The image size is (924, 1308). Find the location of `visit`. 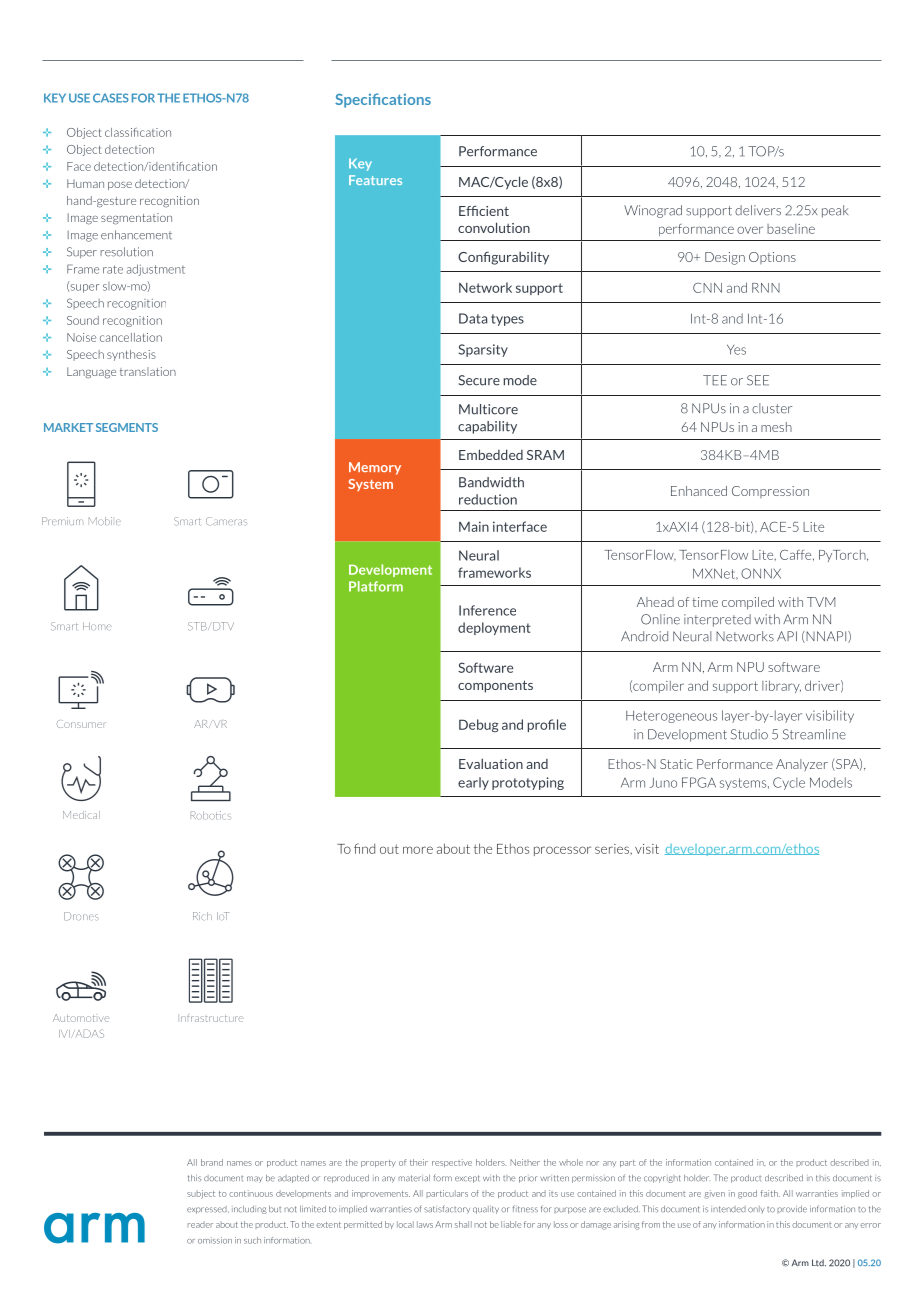

visit is located at coordinates (647, 849).
